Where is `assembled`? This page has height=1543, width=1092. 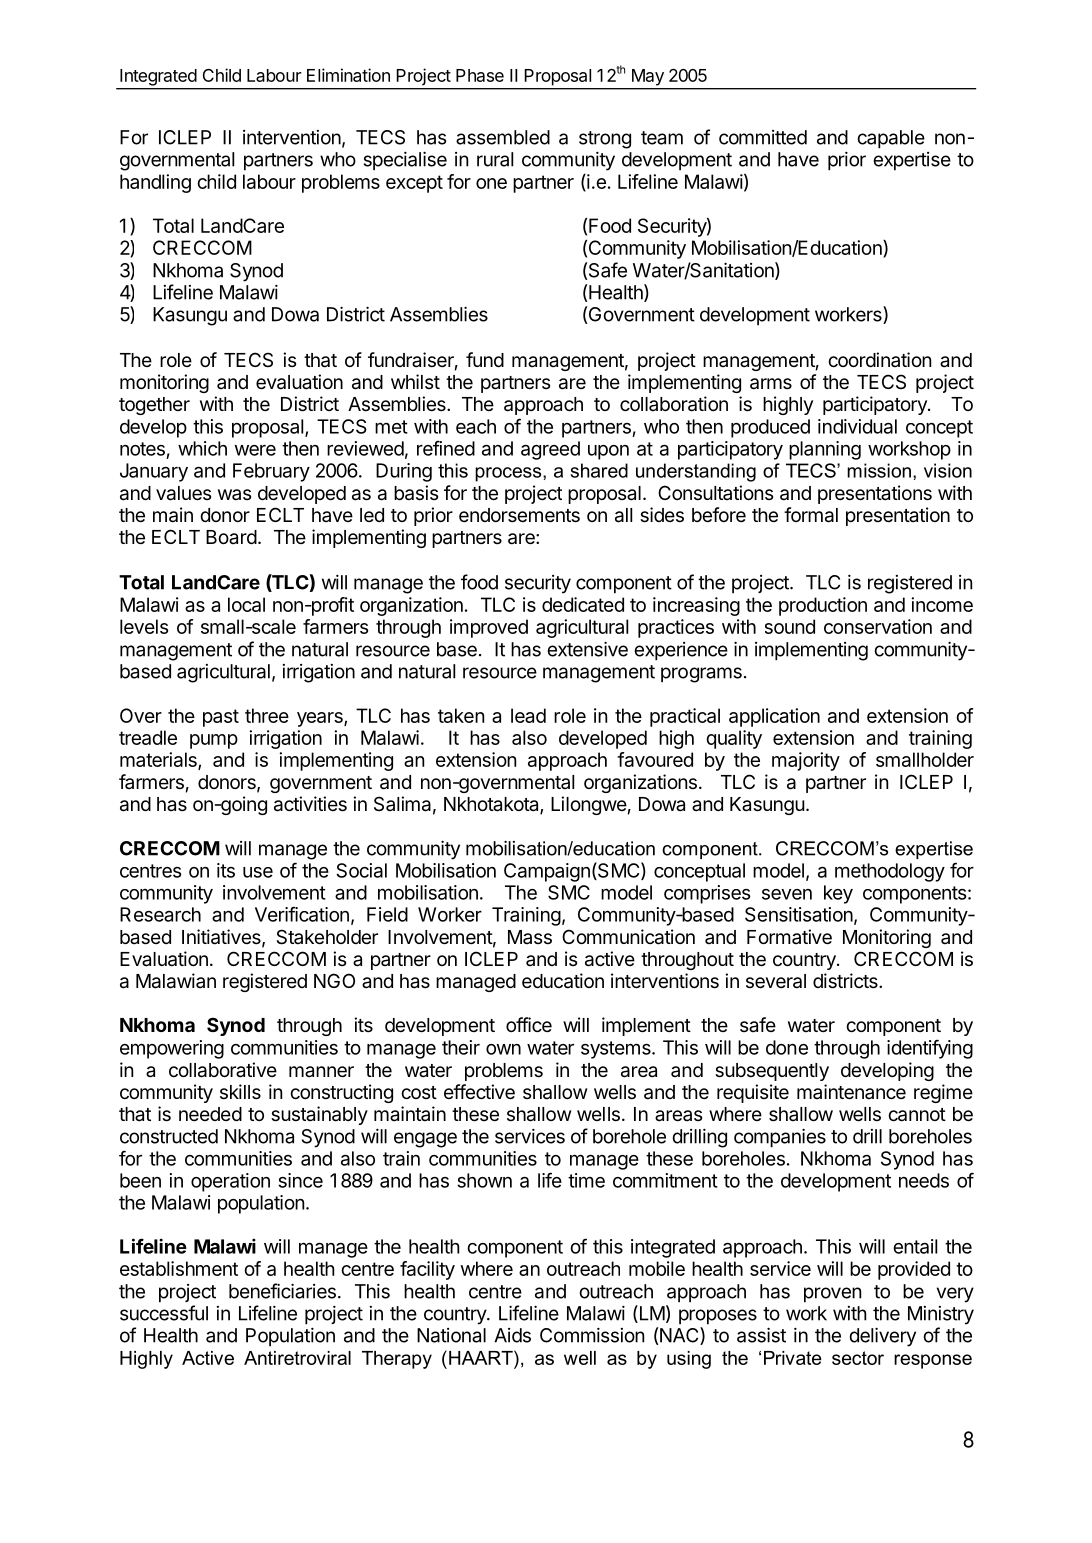
assembled is located at coordinates (503, 137).
